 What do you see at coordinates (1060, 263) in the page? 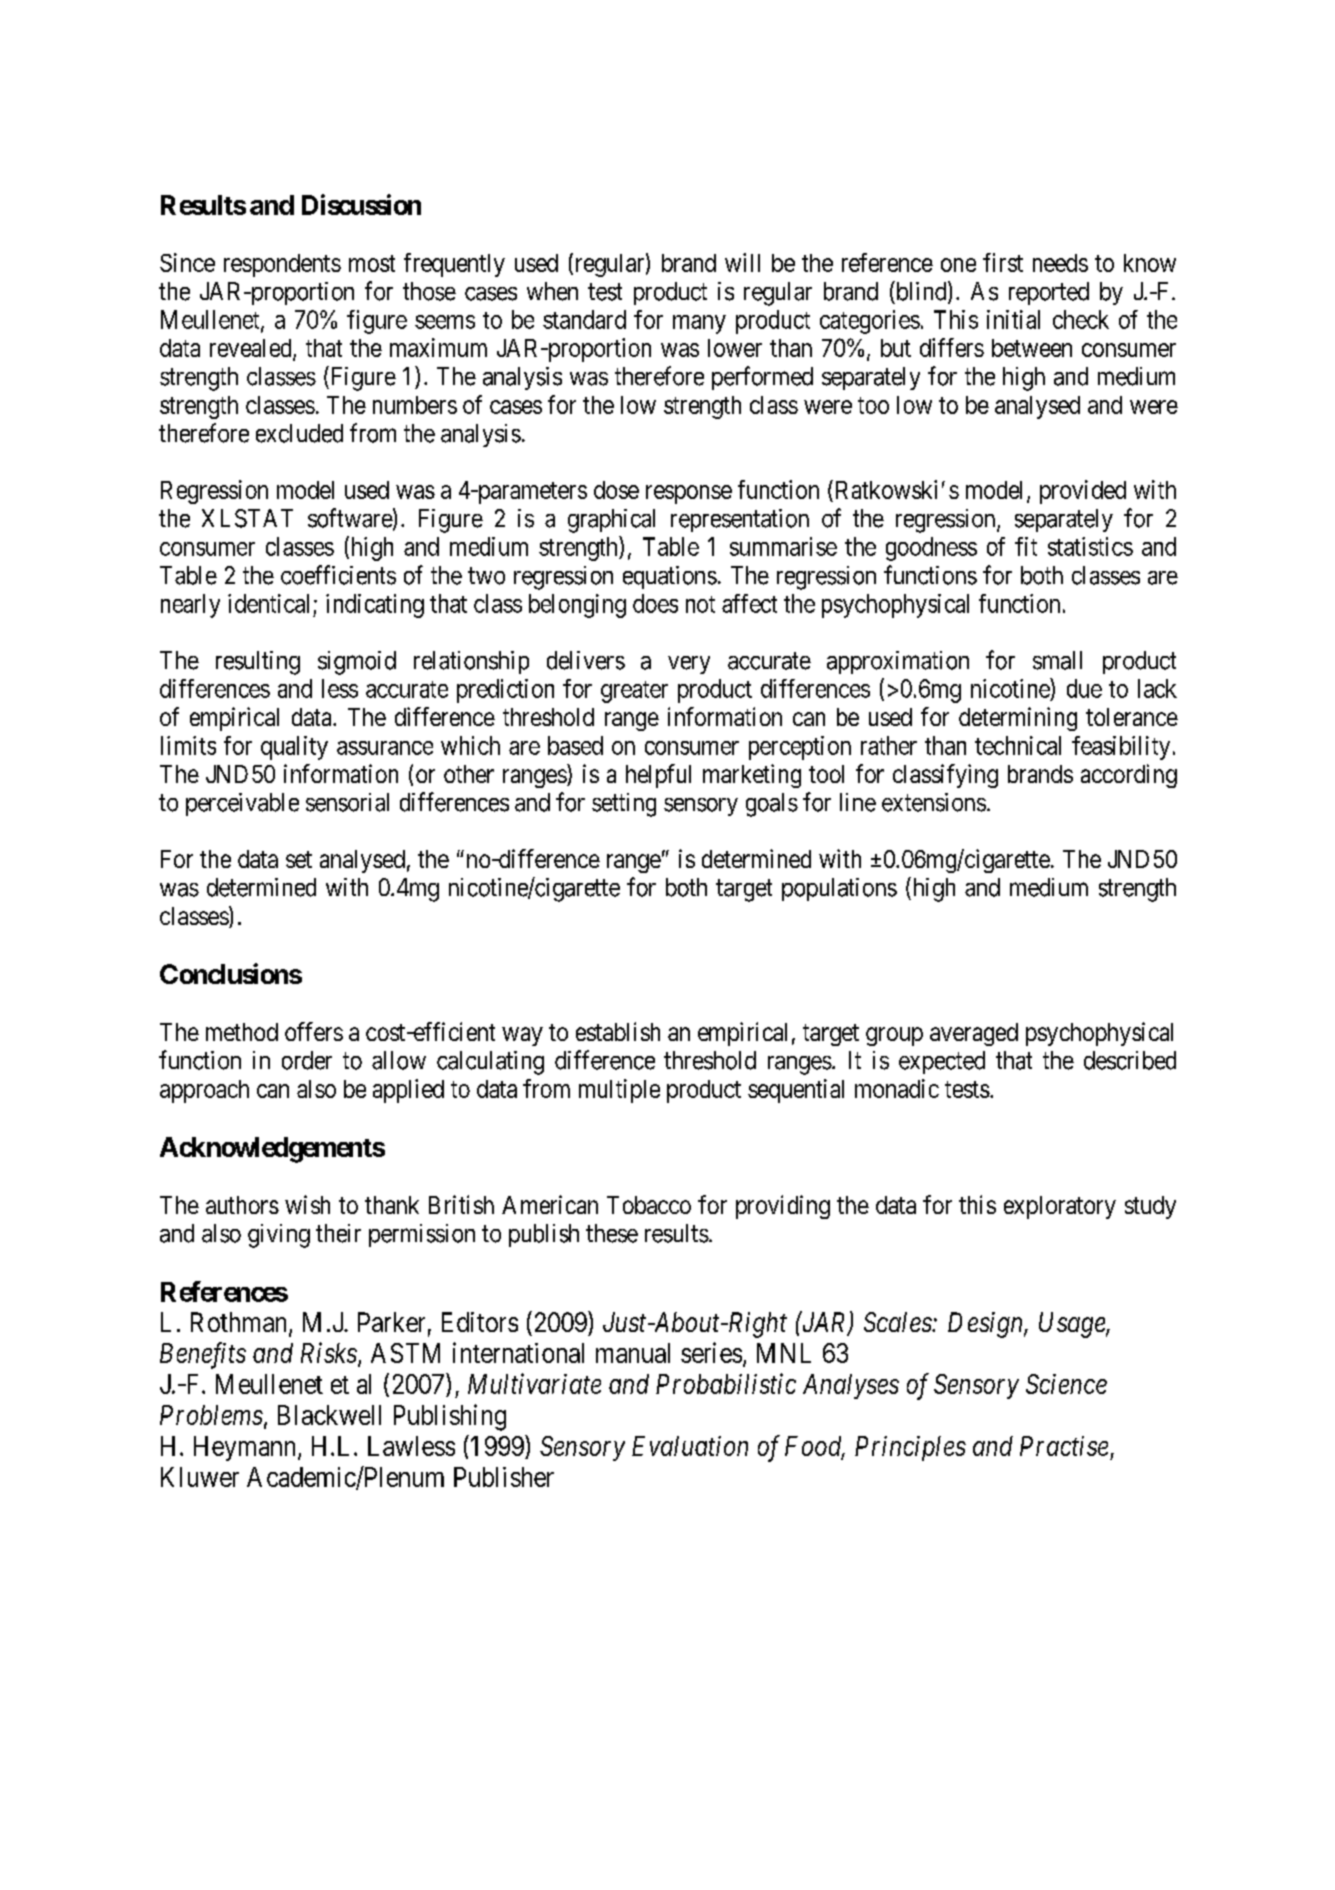
I see `needs` at bounding box center [1060, 263].
